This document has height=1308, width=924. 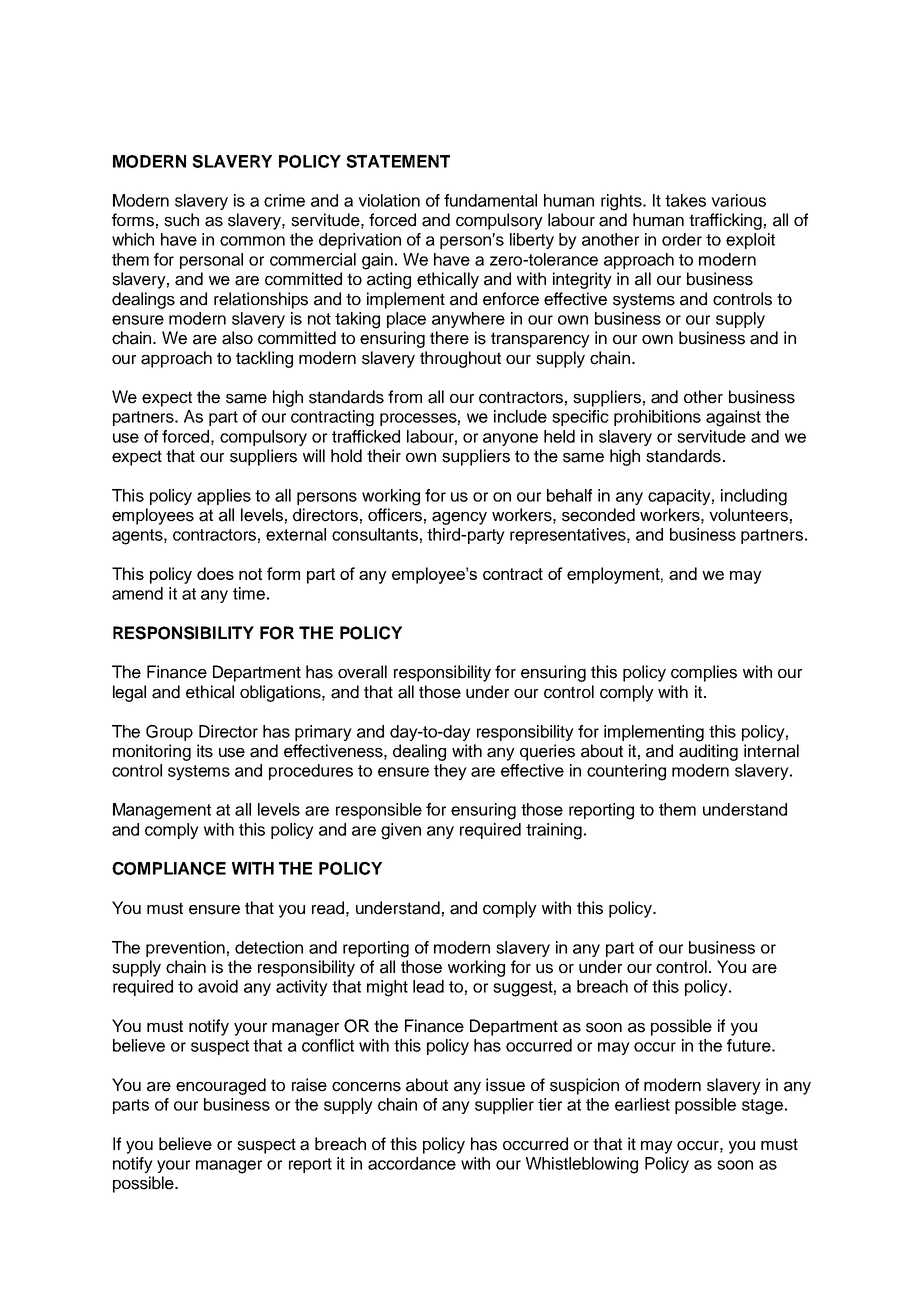 What do you see at coordinates (362, 672) in the document?
I see `overall` at bounding box center [362, 672].
